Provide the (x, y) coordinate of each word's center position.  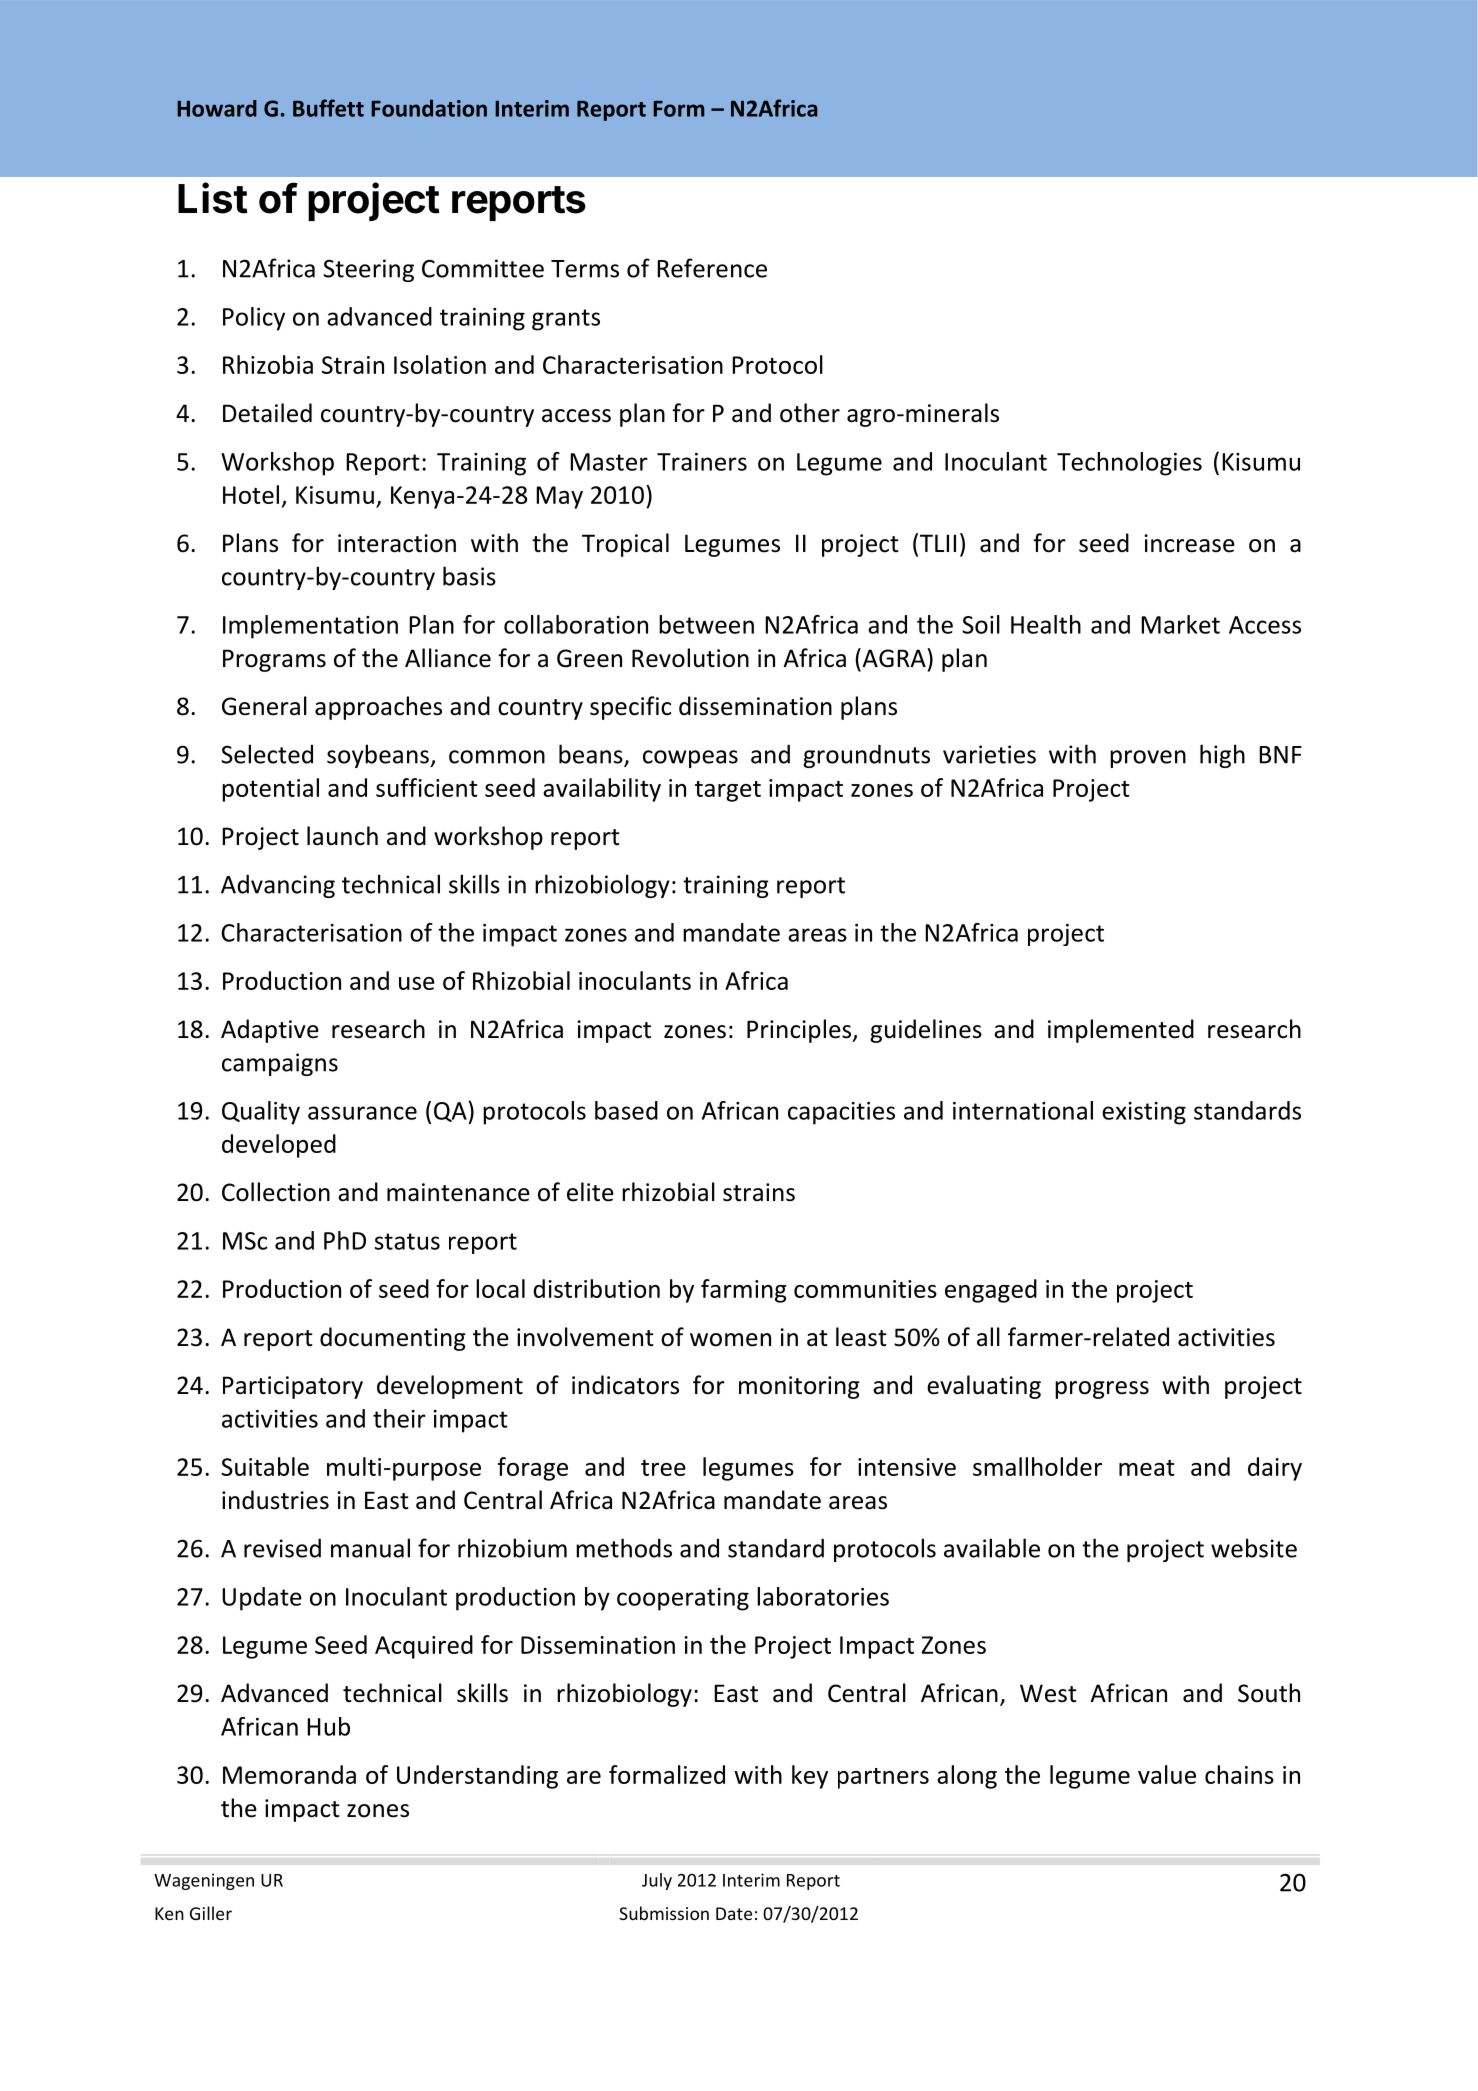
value (1167, 1774)
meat (1147, 1468)
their (399, 1418)
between (706, 624)
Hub (328, 1726)
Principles (800, 1031)
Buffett (328, 108)
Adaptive (270, 1031)
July (657, 1881)
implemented (1121, 1031)
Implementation (310, 627)
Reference (712, 268)
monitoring (799, 1387)
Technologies (1129, 464)
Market (1180, 624)
